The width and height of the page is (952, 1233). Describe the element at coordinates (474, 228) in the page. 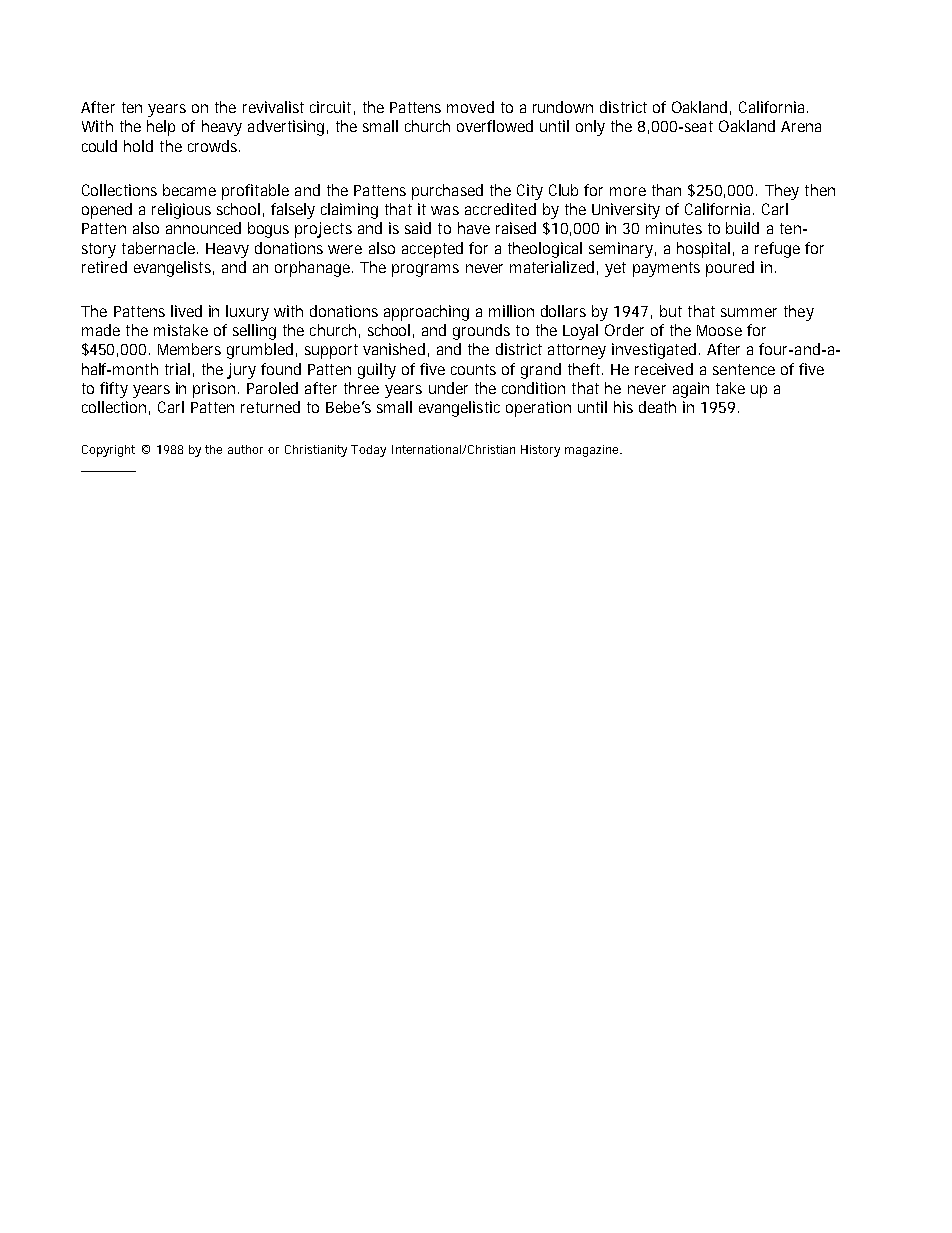

I see `have` at that location.
